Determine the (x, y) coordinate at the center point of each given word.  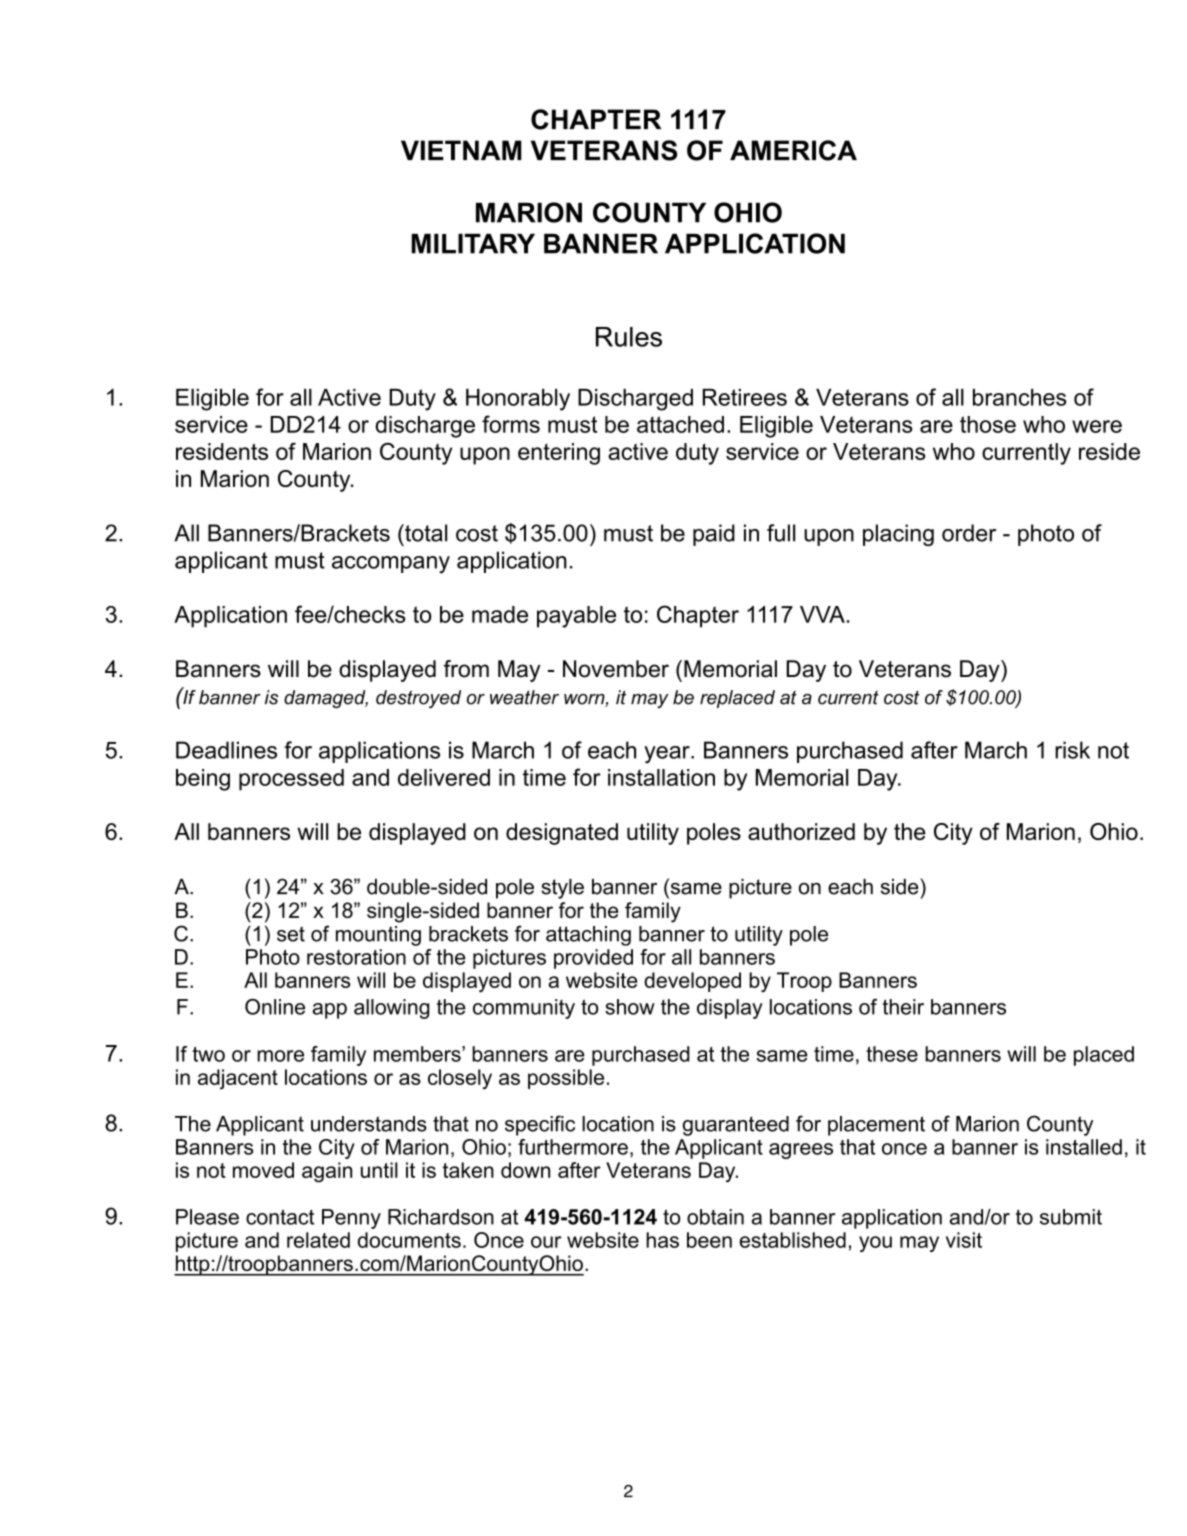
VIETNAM (461, 150)
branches (1019, 397)
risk (1072, 750)
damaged (326, 699)
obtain (715, 1217)
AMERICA (793, 150)
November (616, 669)
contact (280, 1217)
